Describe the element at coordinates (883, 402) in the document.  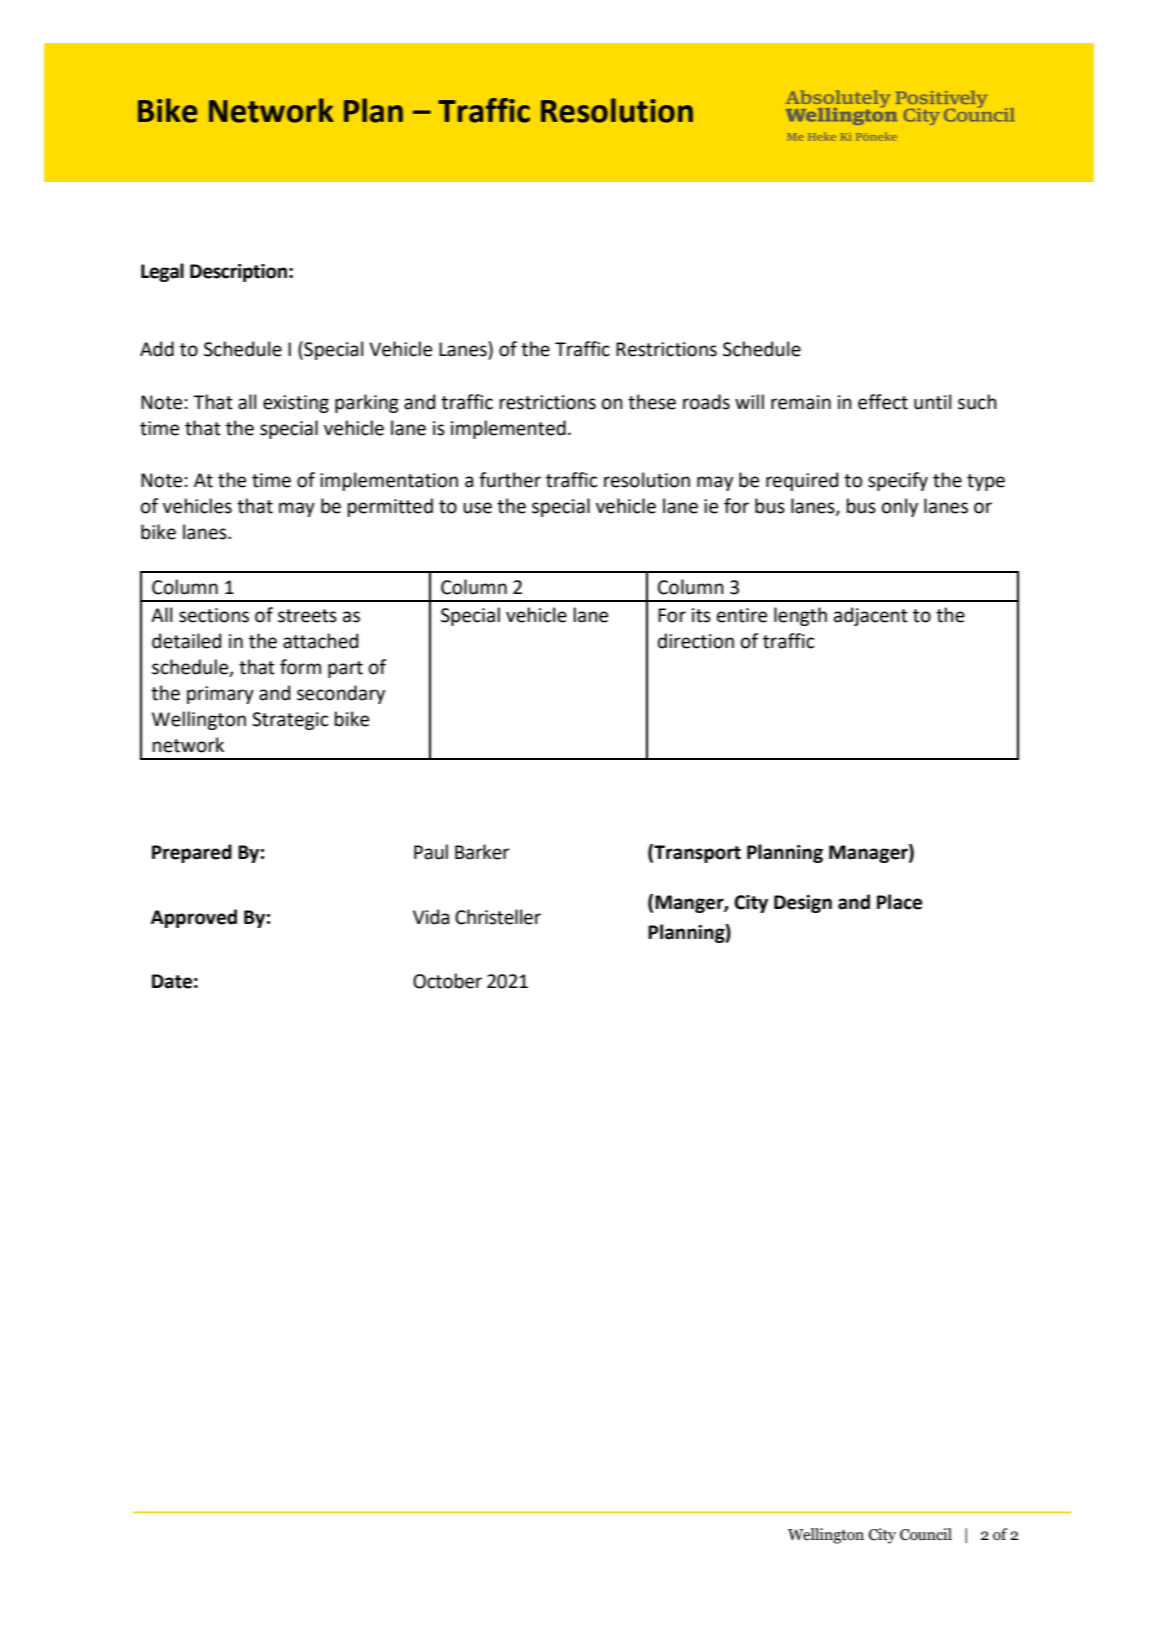
I see `effect` at that location.
